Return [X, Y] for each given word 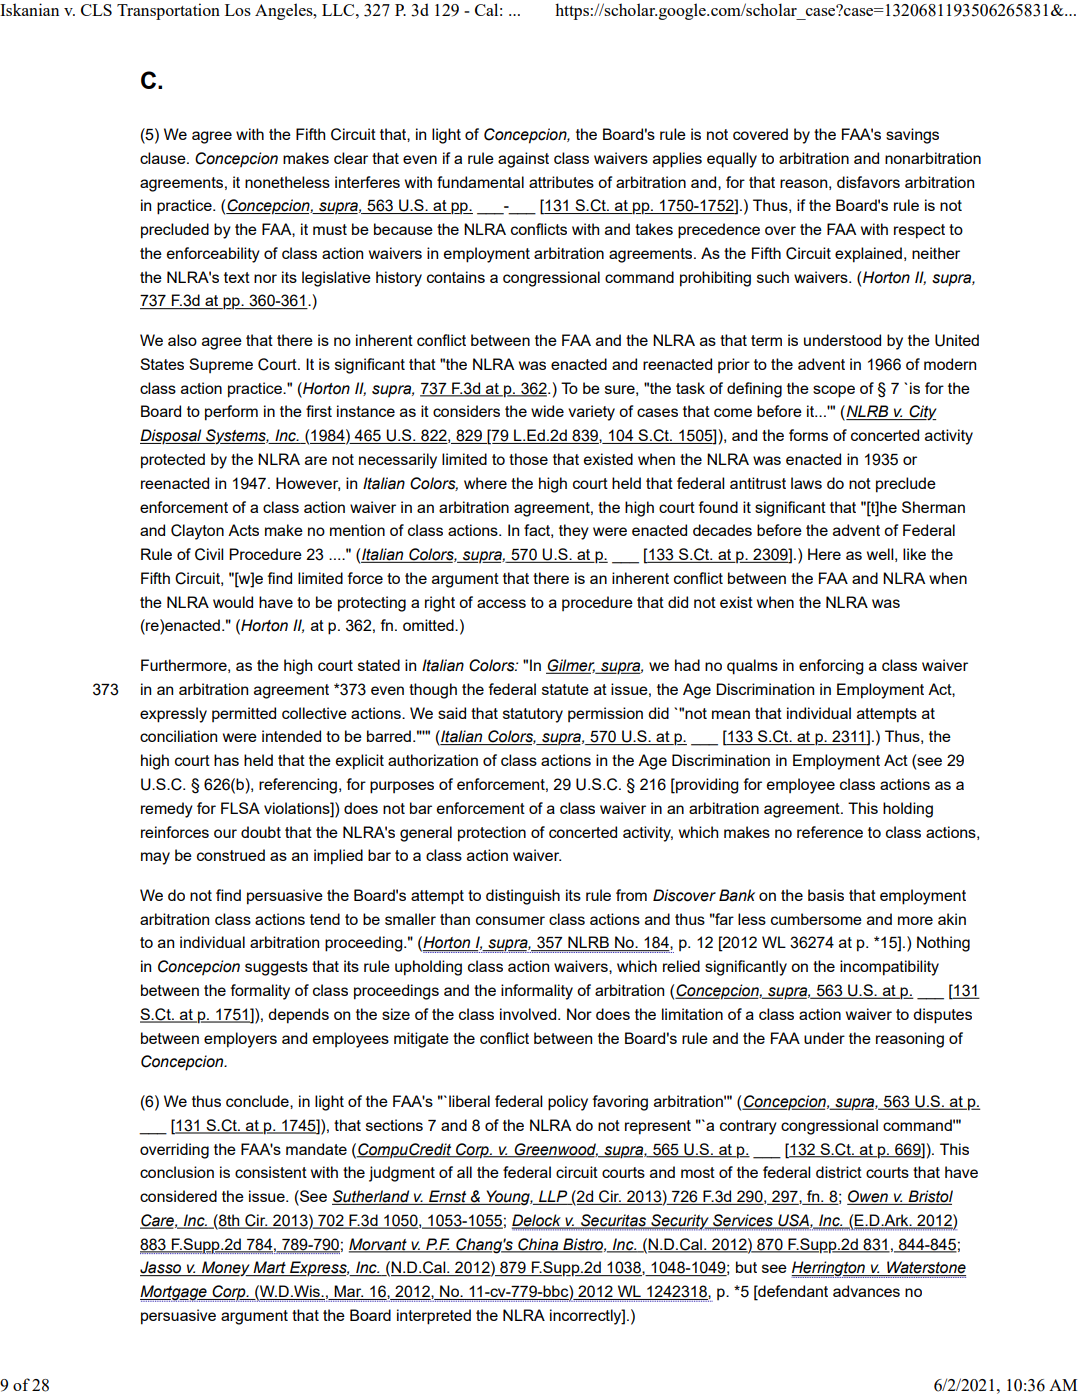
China [538, 1245]
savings [912, 136]
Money [226, 1268]
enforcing [831, 667]
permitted [244, 714]
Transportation [168, 11]
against [523, 160]
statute [565, 689]
